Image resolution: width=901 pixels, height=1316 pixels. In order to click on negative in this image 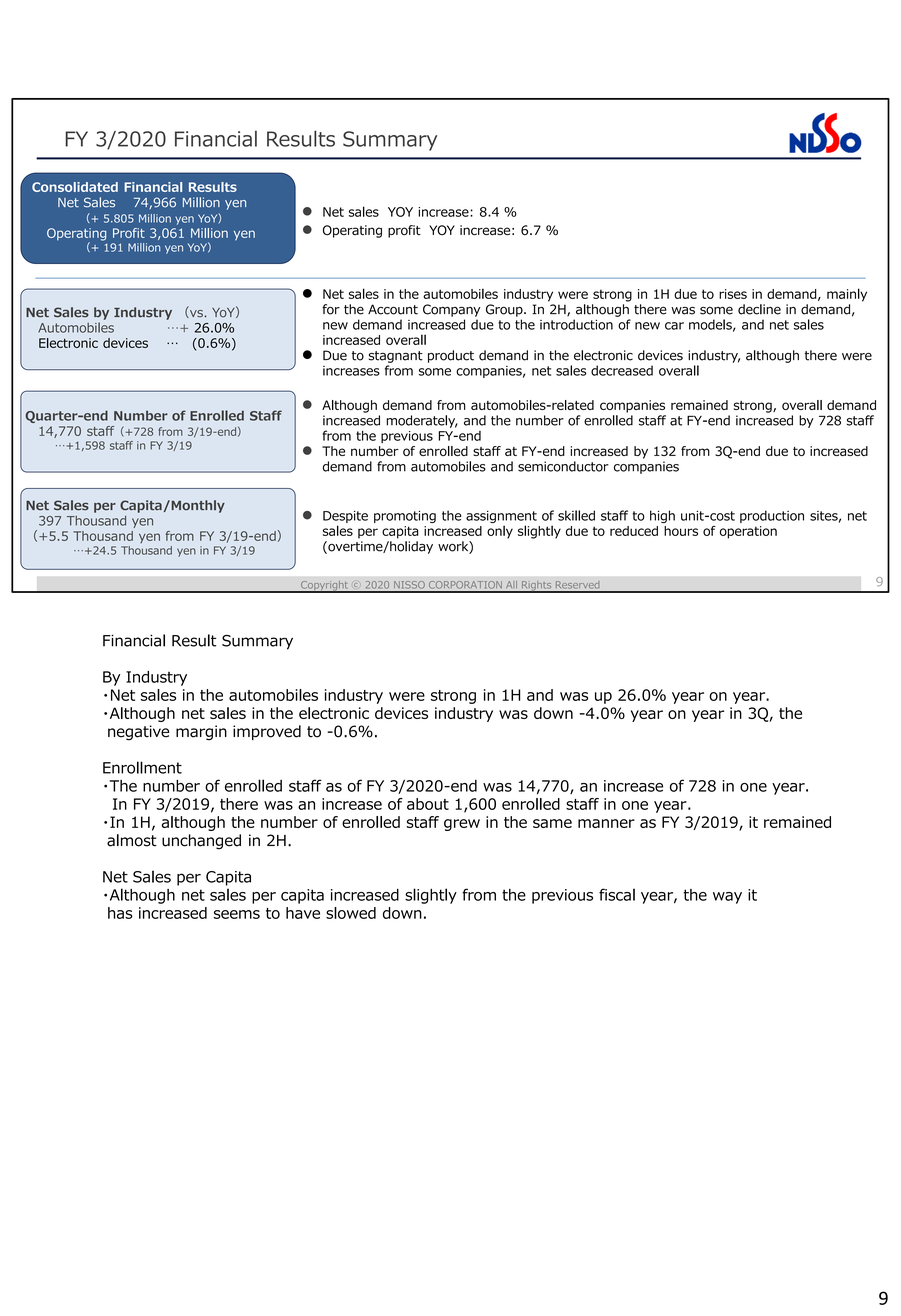, I will do `click(138, 733)`.
